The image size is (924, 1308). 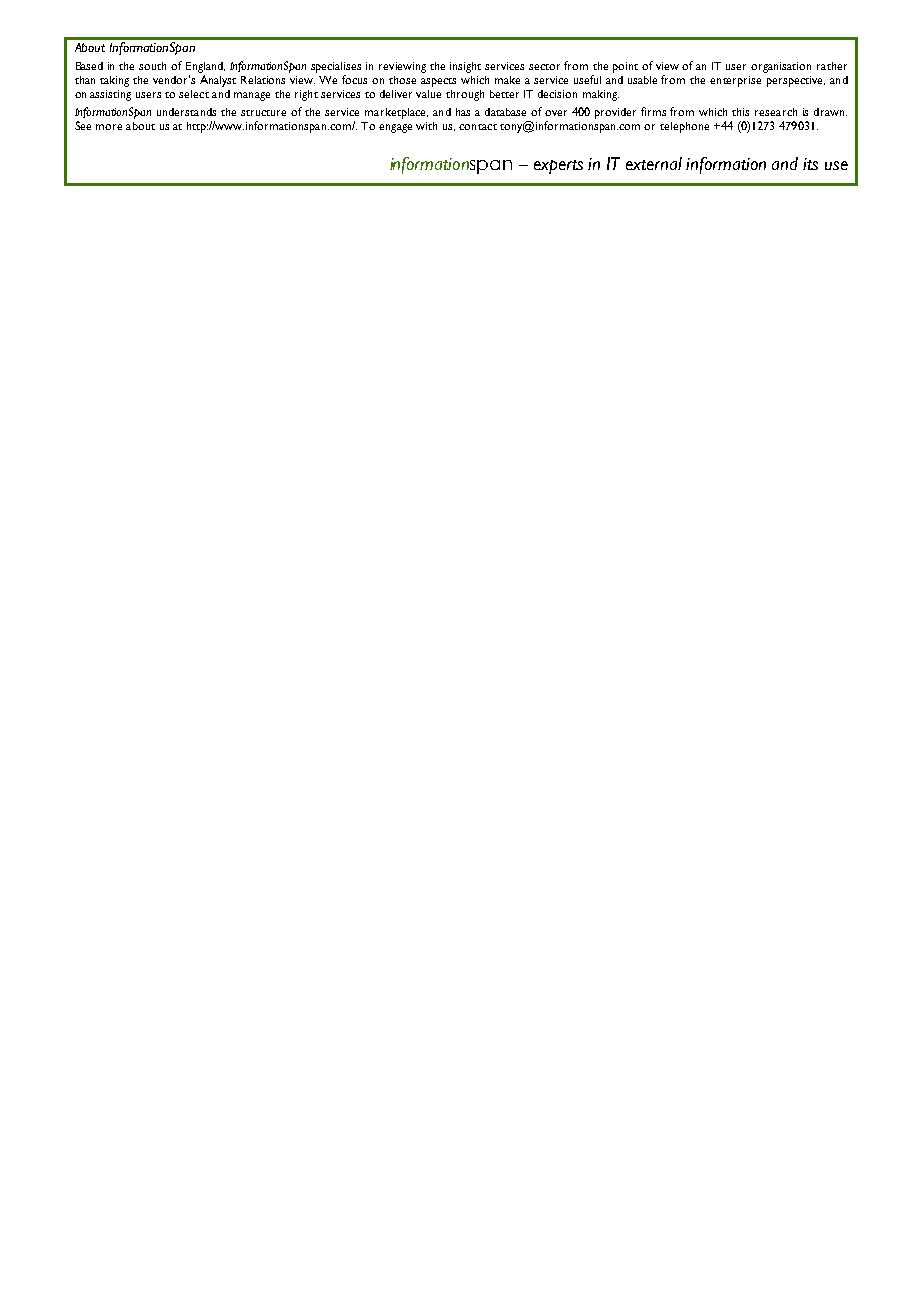 What do you see at coordinates (186, 112) in the screenshot?
I see `understands` at bounding box center [186, 112].
